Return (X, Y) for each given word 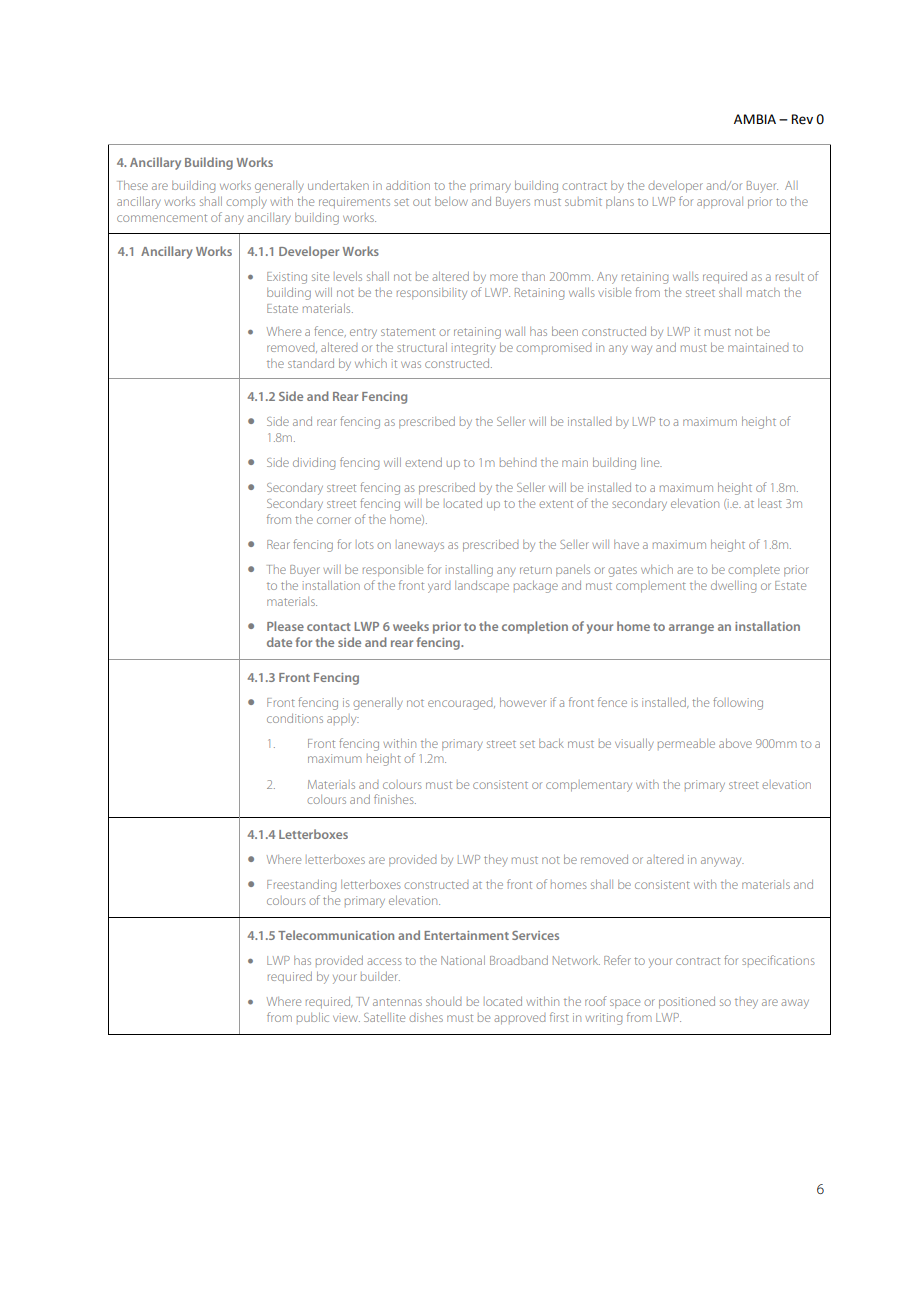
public (313, 1018)
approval (720, 202)
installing (469, 571)
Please (285, 626)
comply (246, 203)
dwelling (733, 587)
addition (408, 185)
